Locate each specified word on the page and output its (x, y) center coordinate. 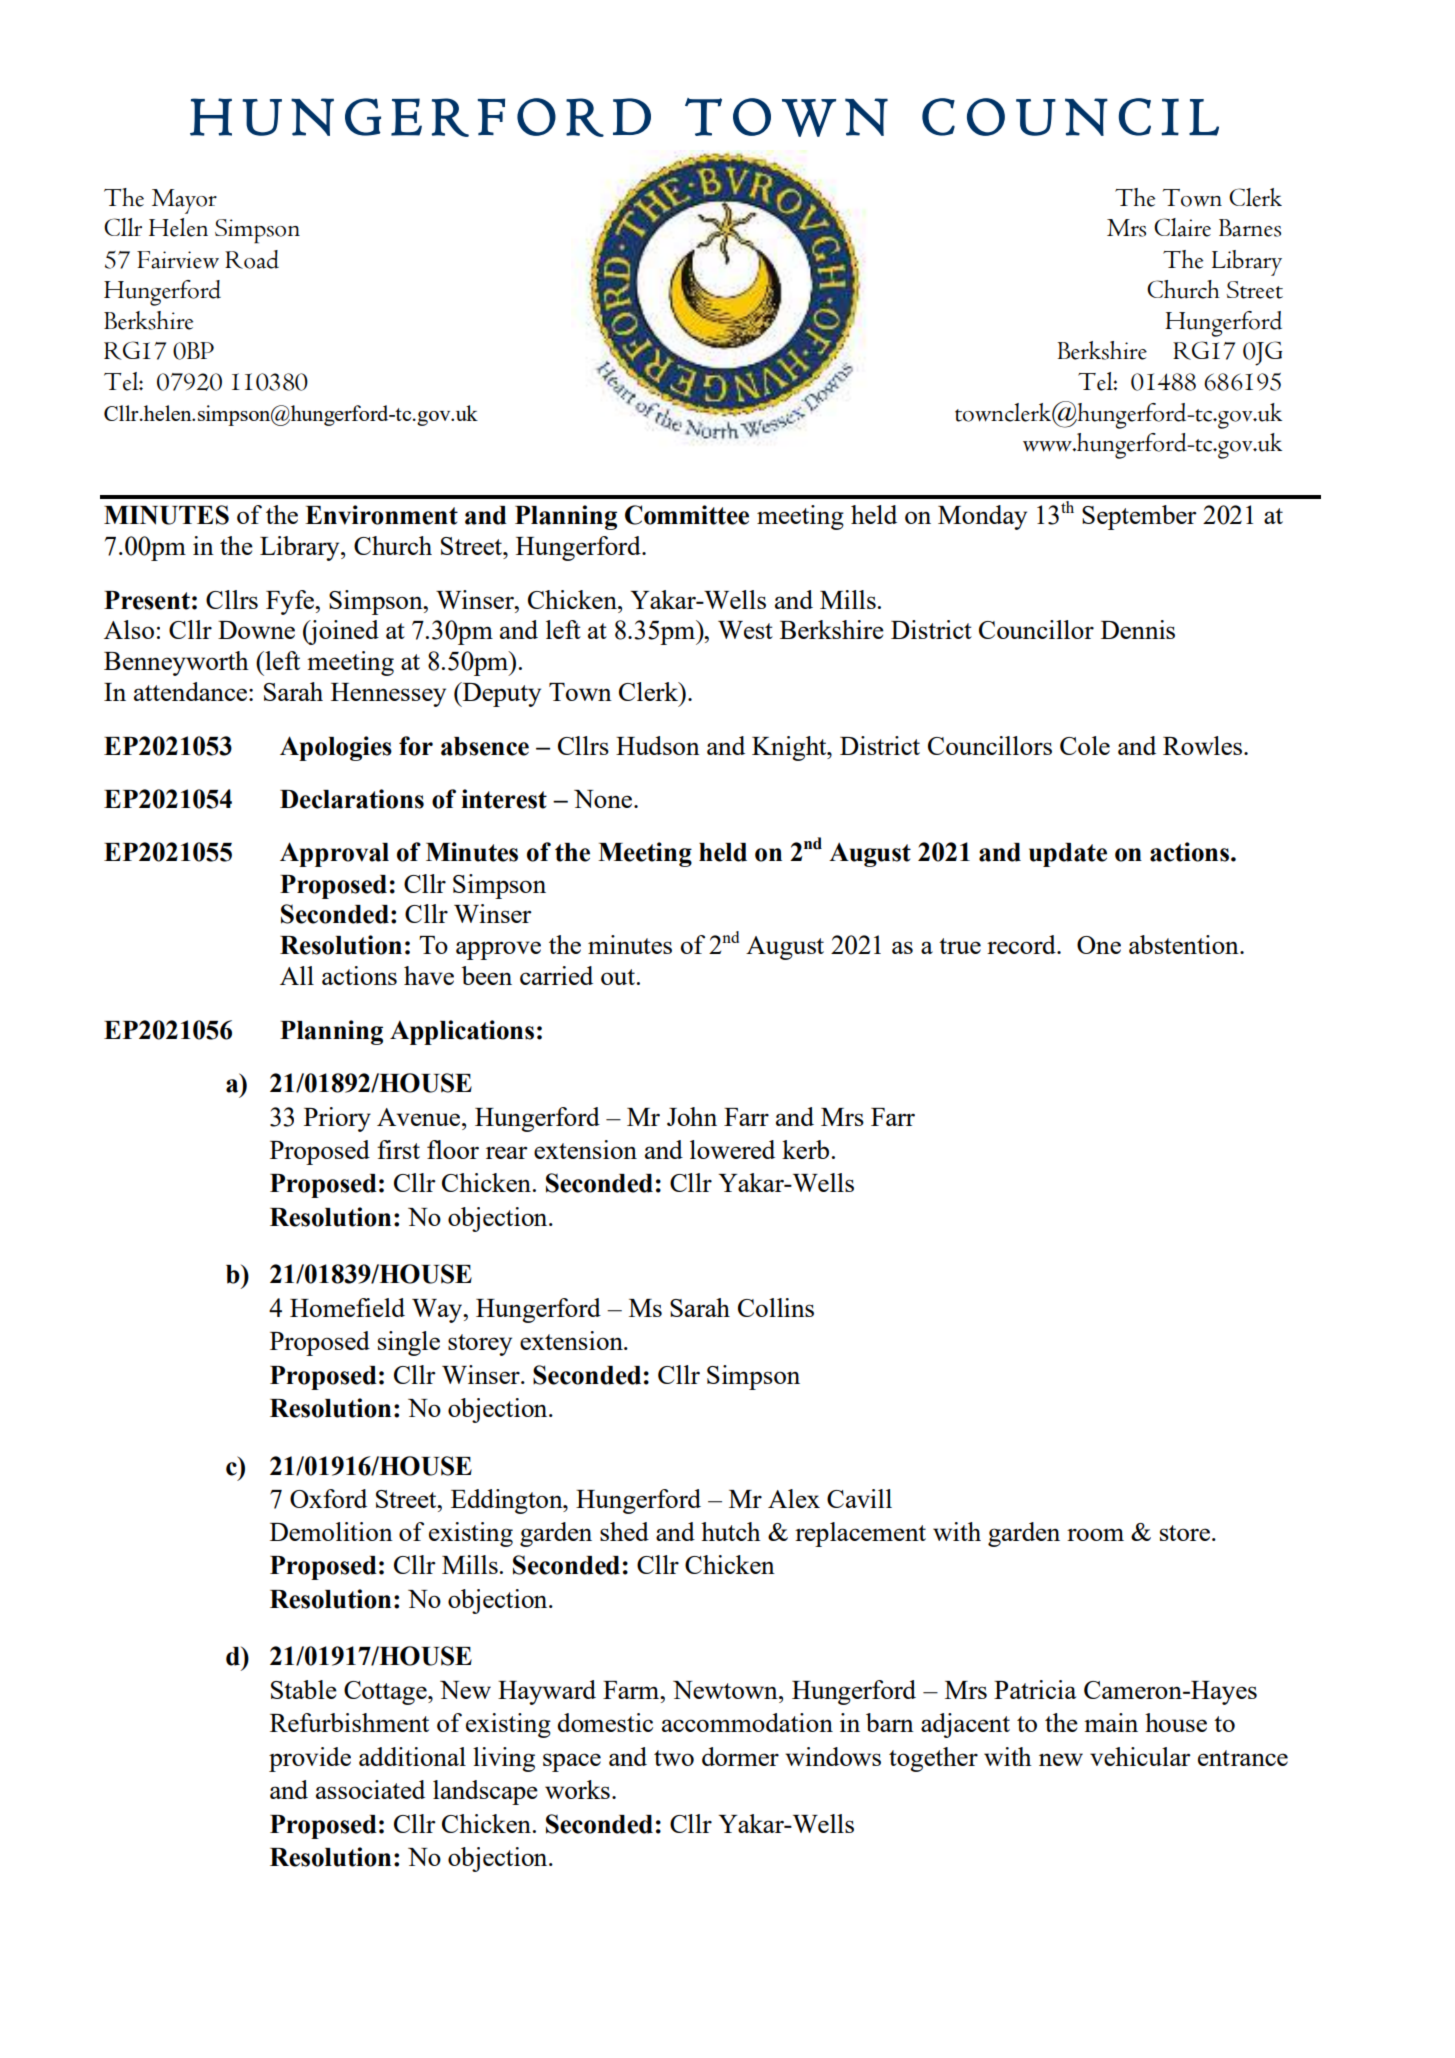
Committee (687, 515)
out (618, 977)
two (674, 1758)
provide (310, 1759)
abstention (1185, 944)
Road (252, 259)
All (297, 975)
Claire (1182, 227)
